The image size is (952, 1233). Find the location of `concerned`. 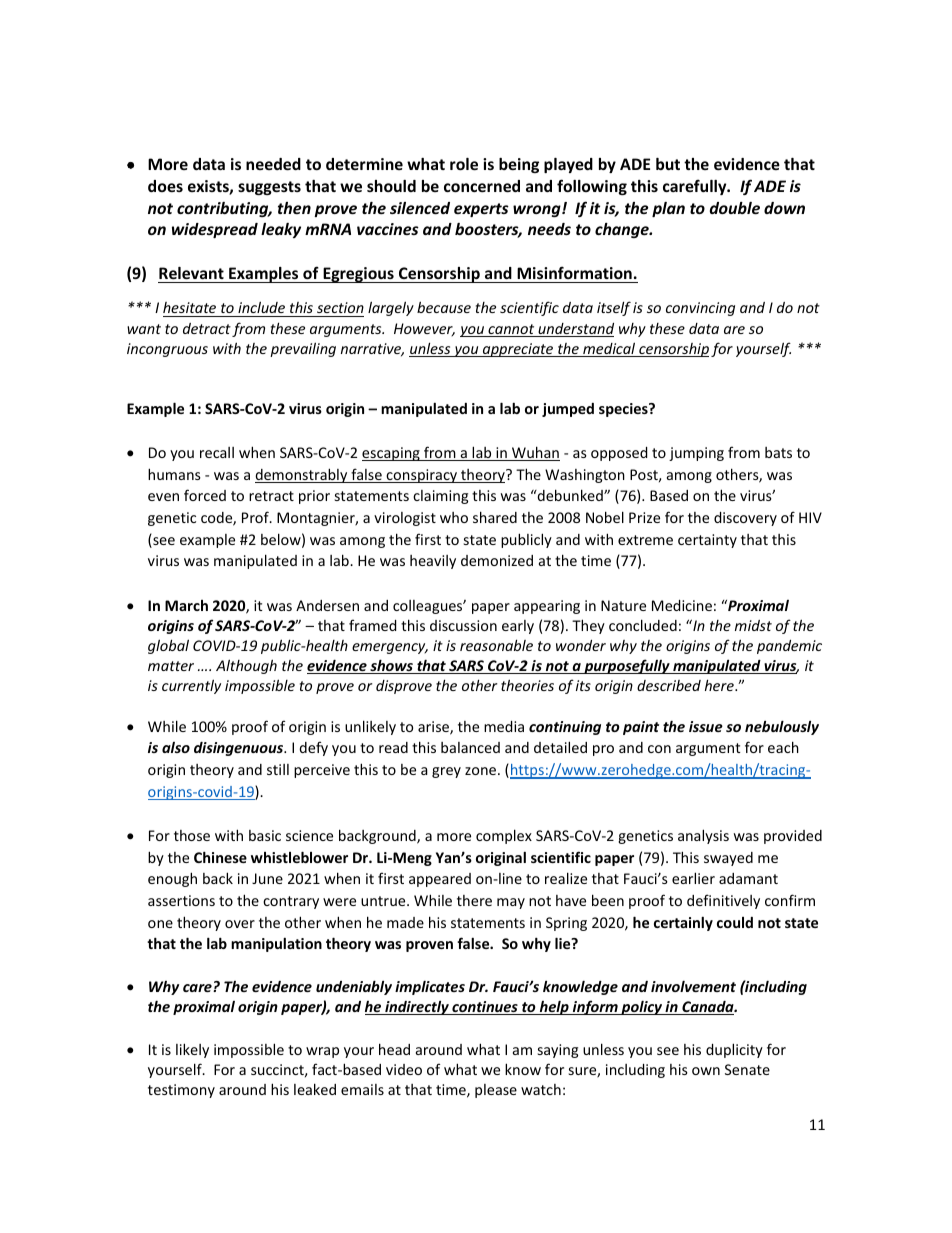

concerned is located at coordinates (482, 186).
